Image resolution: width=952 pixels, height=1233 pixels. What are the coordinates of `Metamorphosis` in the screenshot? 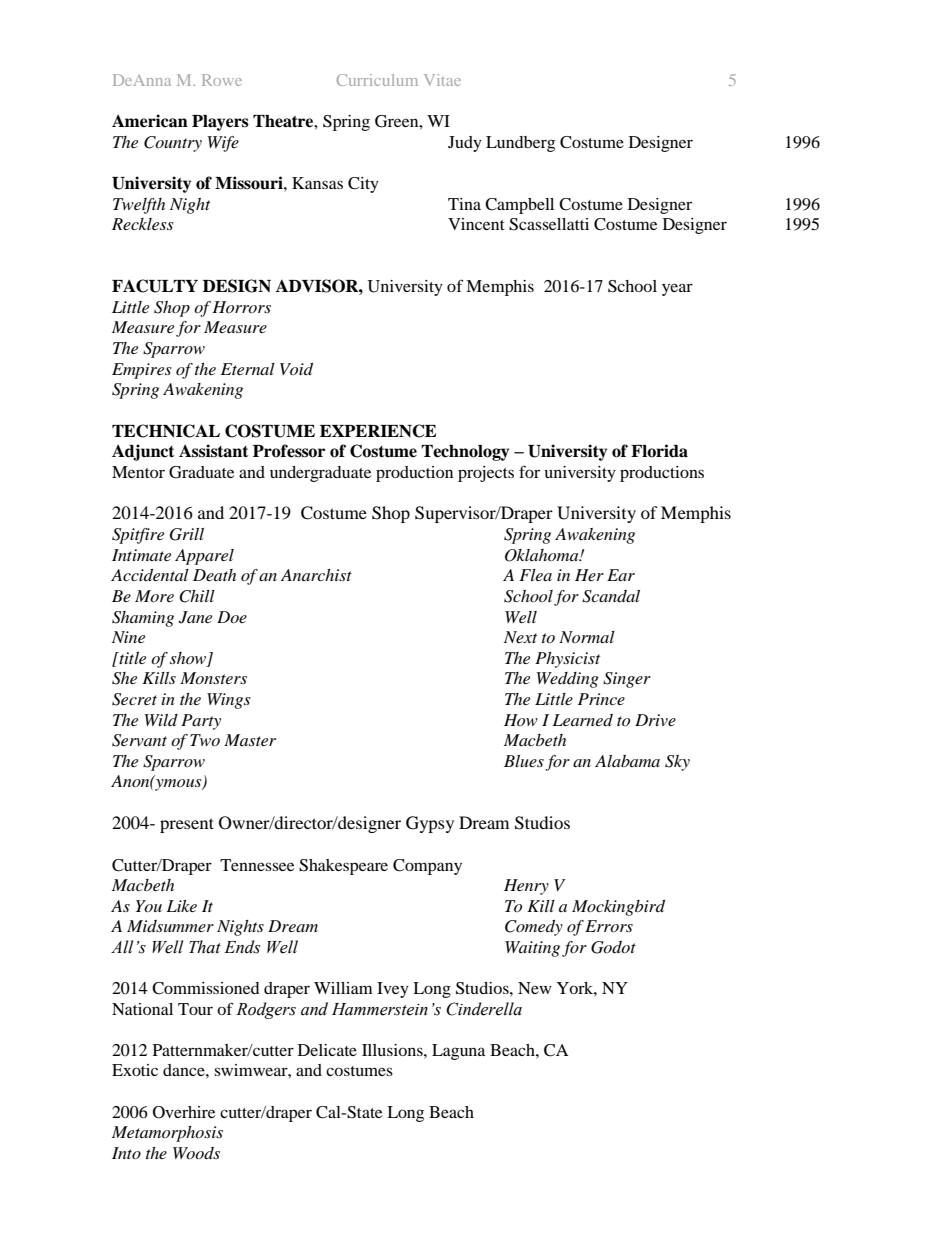 It's located at (167, 1134).
